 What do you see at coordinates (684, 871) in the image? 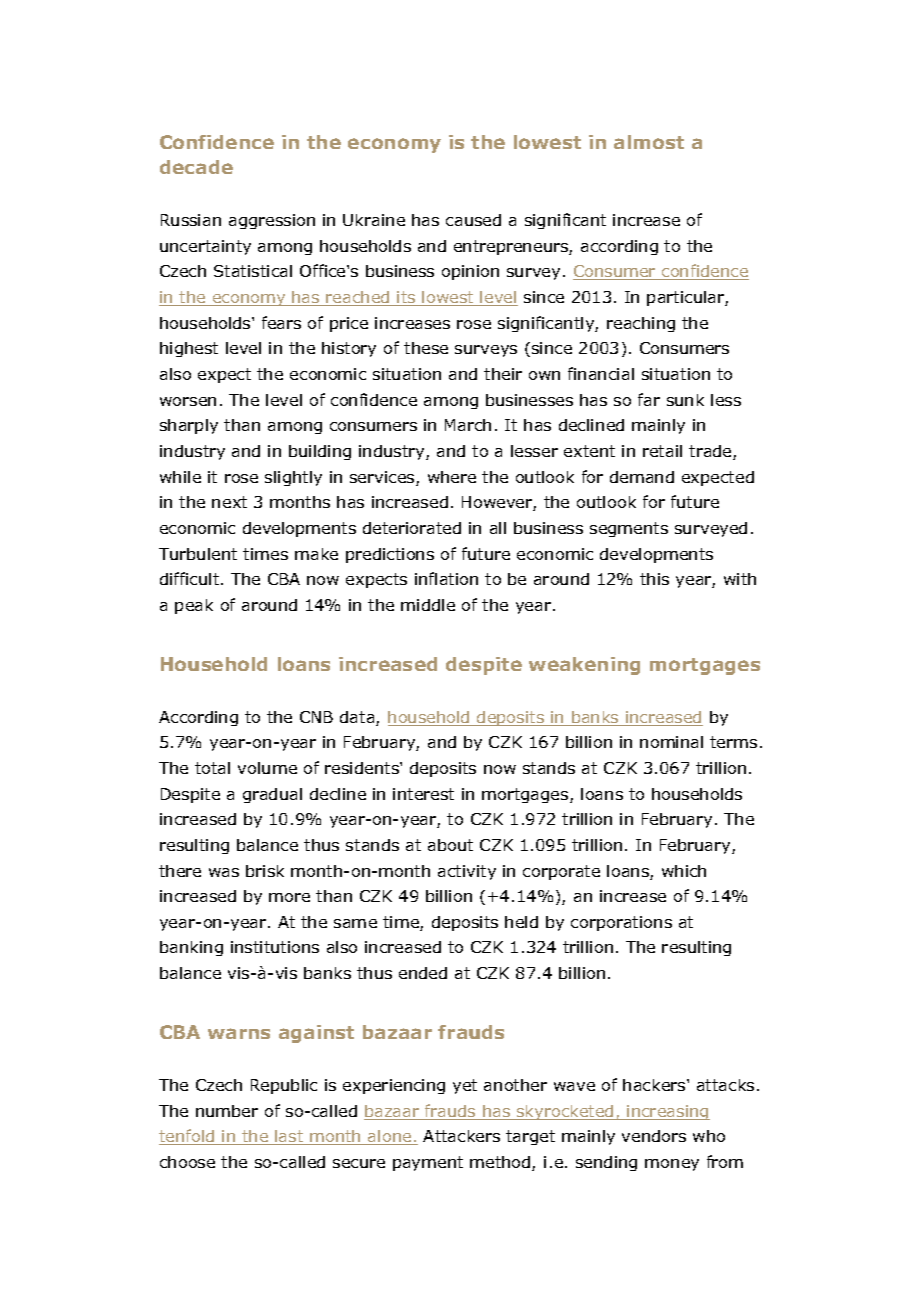
I see `which` at bounding box center [684, 871].
